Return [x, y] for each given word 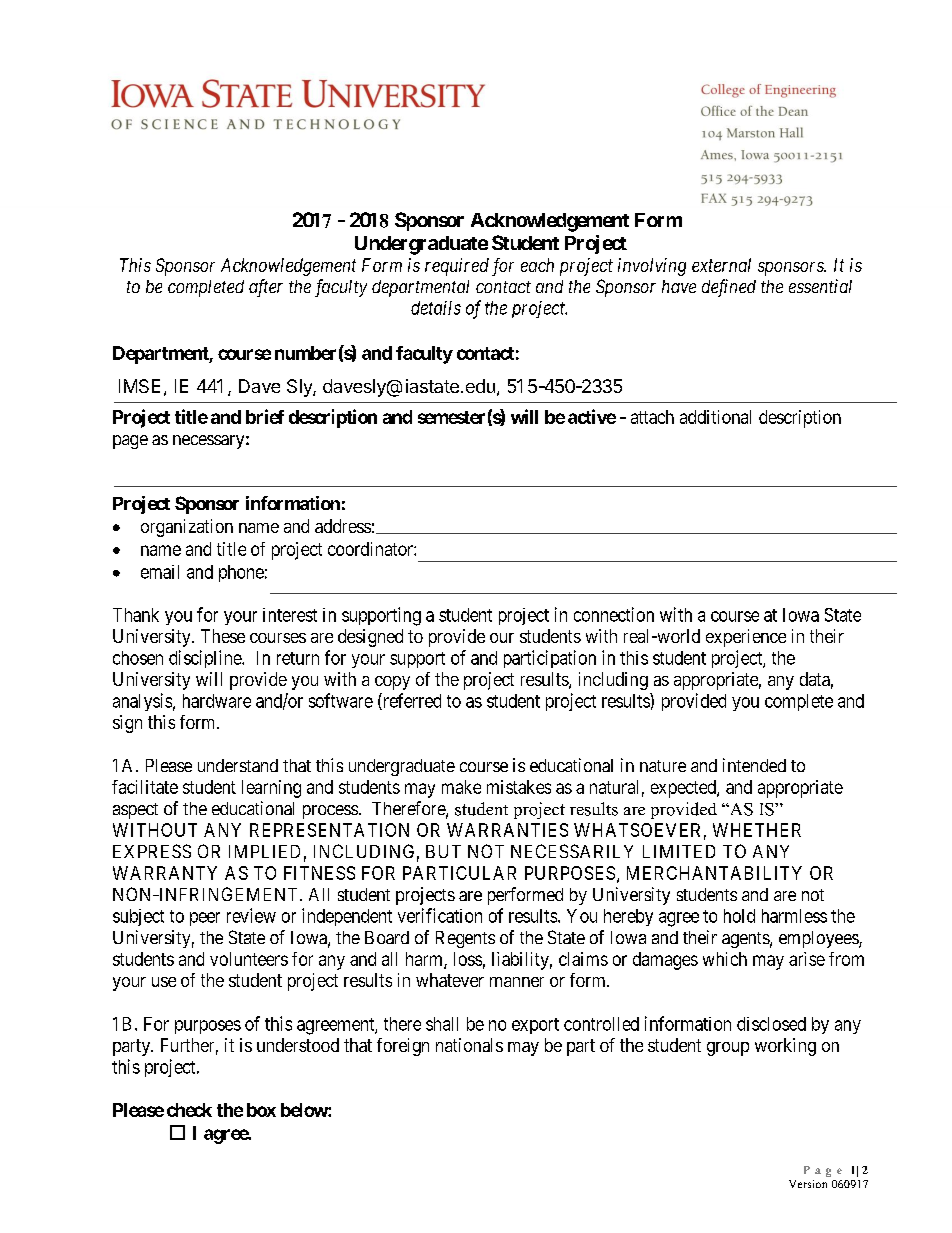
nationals [469, 1045]
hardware [217, 701]
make [461, 787]
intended [754, 765]
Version [808, 1184]
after [266, 288]
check [189, 1110]
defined [729, 288]
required [457, 267]
